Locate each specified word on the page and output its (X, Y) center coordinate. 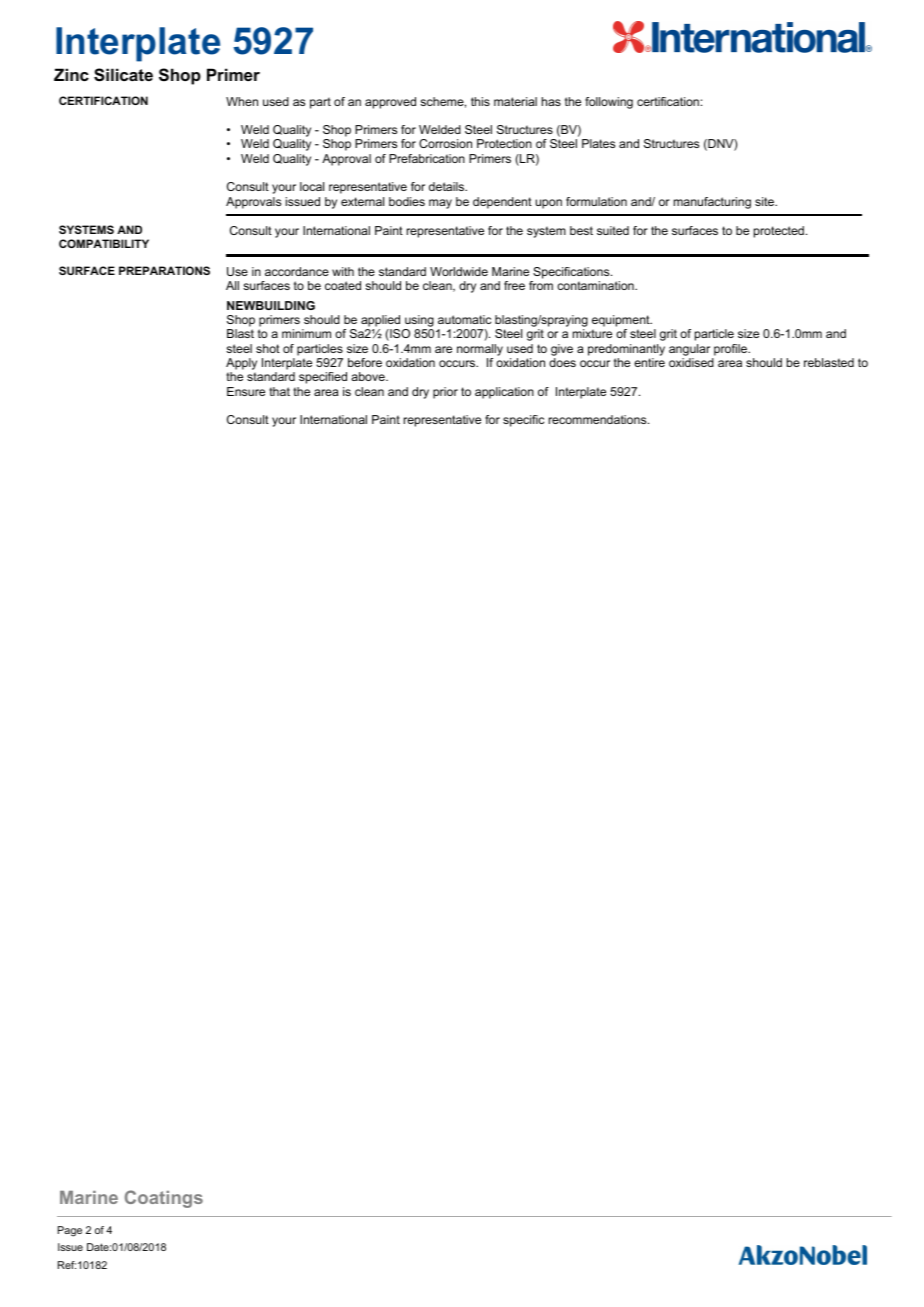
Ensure (246, 391)
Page (70, 1231)
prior (445, 393)
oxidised (691, 362)
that (279, 391)
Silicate (123, 75)
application (504, 393)
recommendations (599, 419)
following (609, 103)
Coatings (164, 1199)
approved (390, 103)
